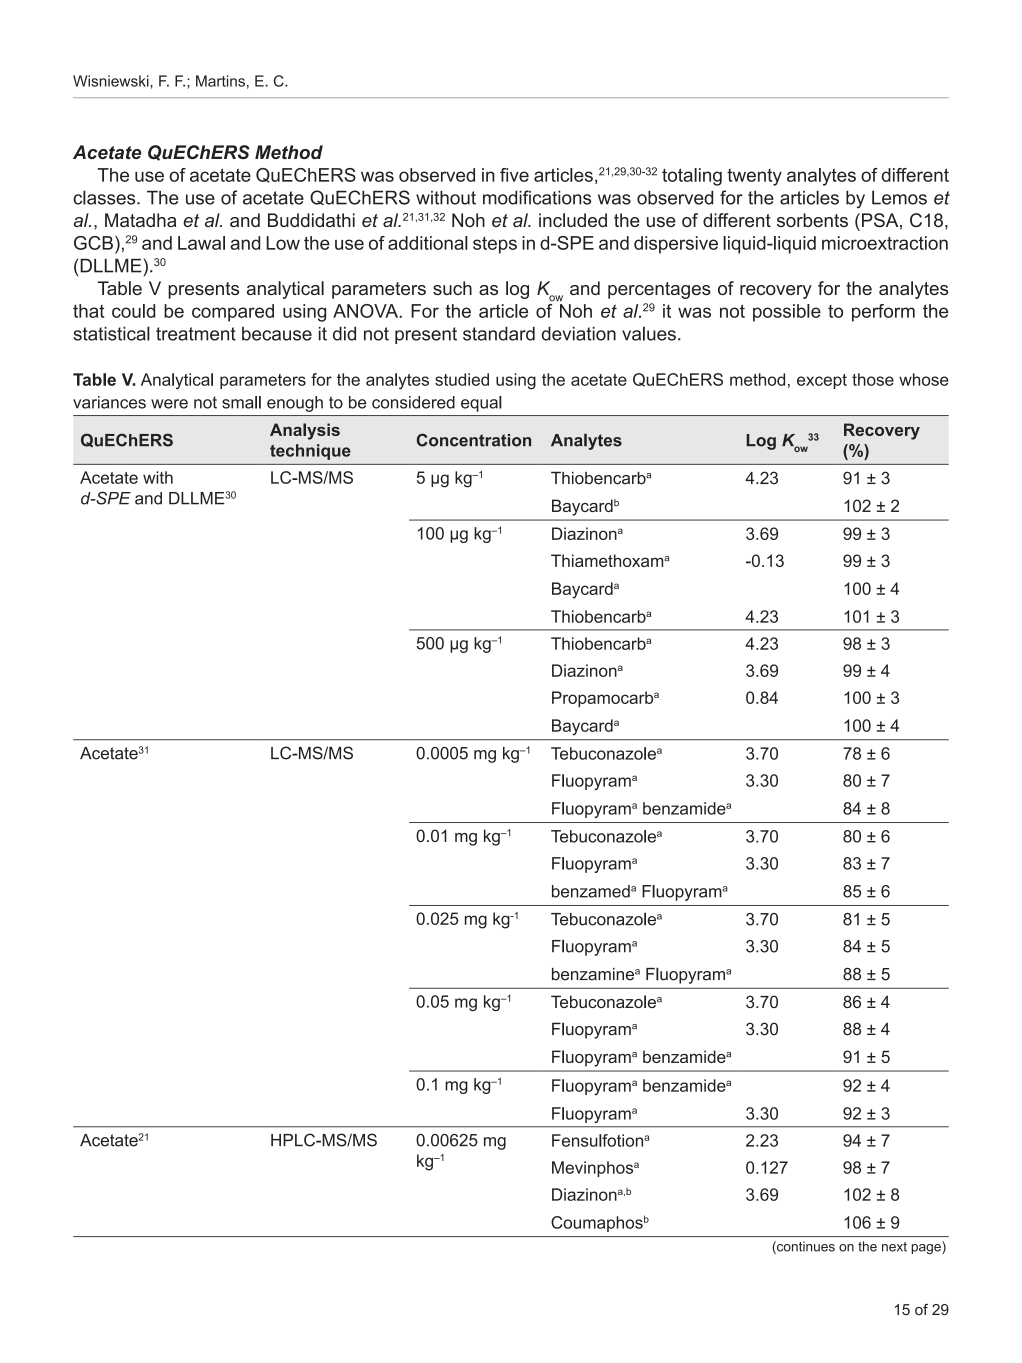  I want to click on Concentration, so click(474, 440).
